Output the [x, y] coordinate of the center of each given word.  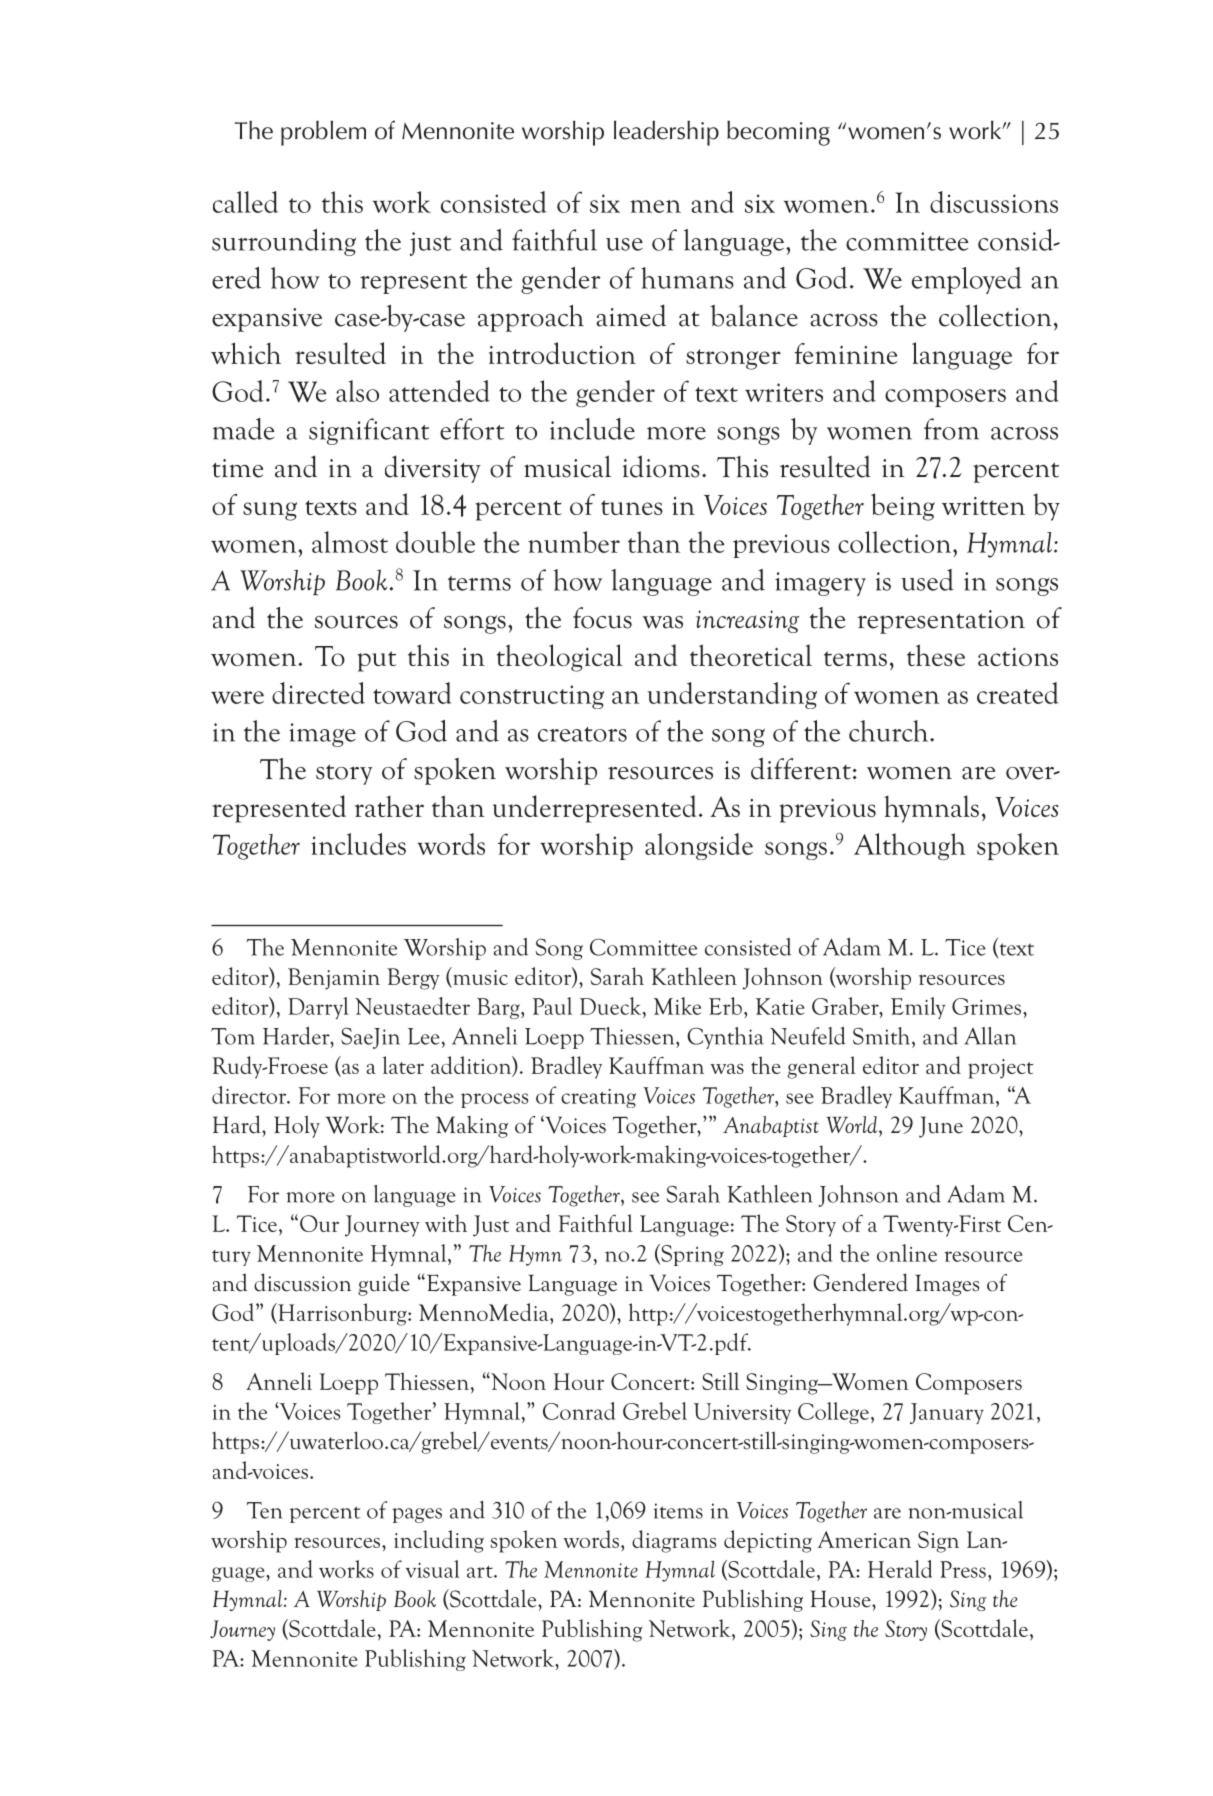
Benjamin [334, 979]
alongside [699, 846]
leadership [666, 133]
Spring [691, 1255]
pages [417, 1515]
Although [910, 846]
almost [350, 542]
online [907, 1253]
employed [967, 280]
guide [384, 1284]
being [903, 507]
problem [323, 133]
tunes [632, 507]
